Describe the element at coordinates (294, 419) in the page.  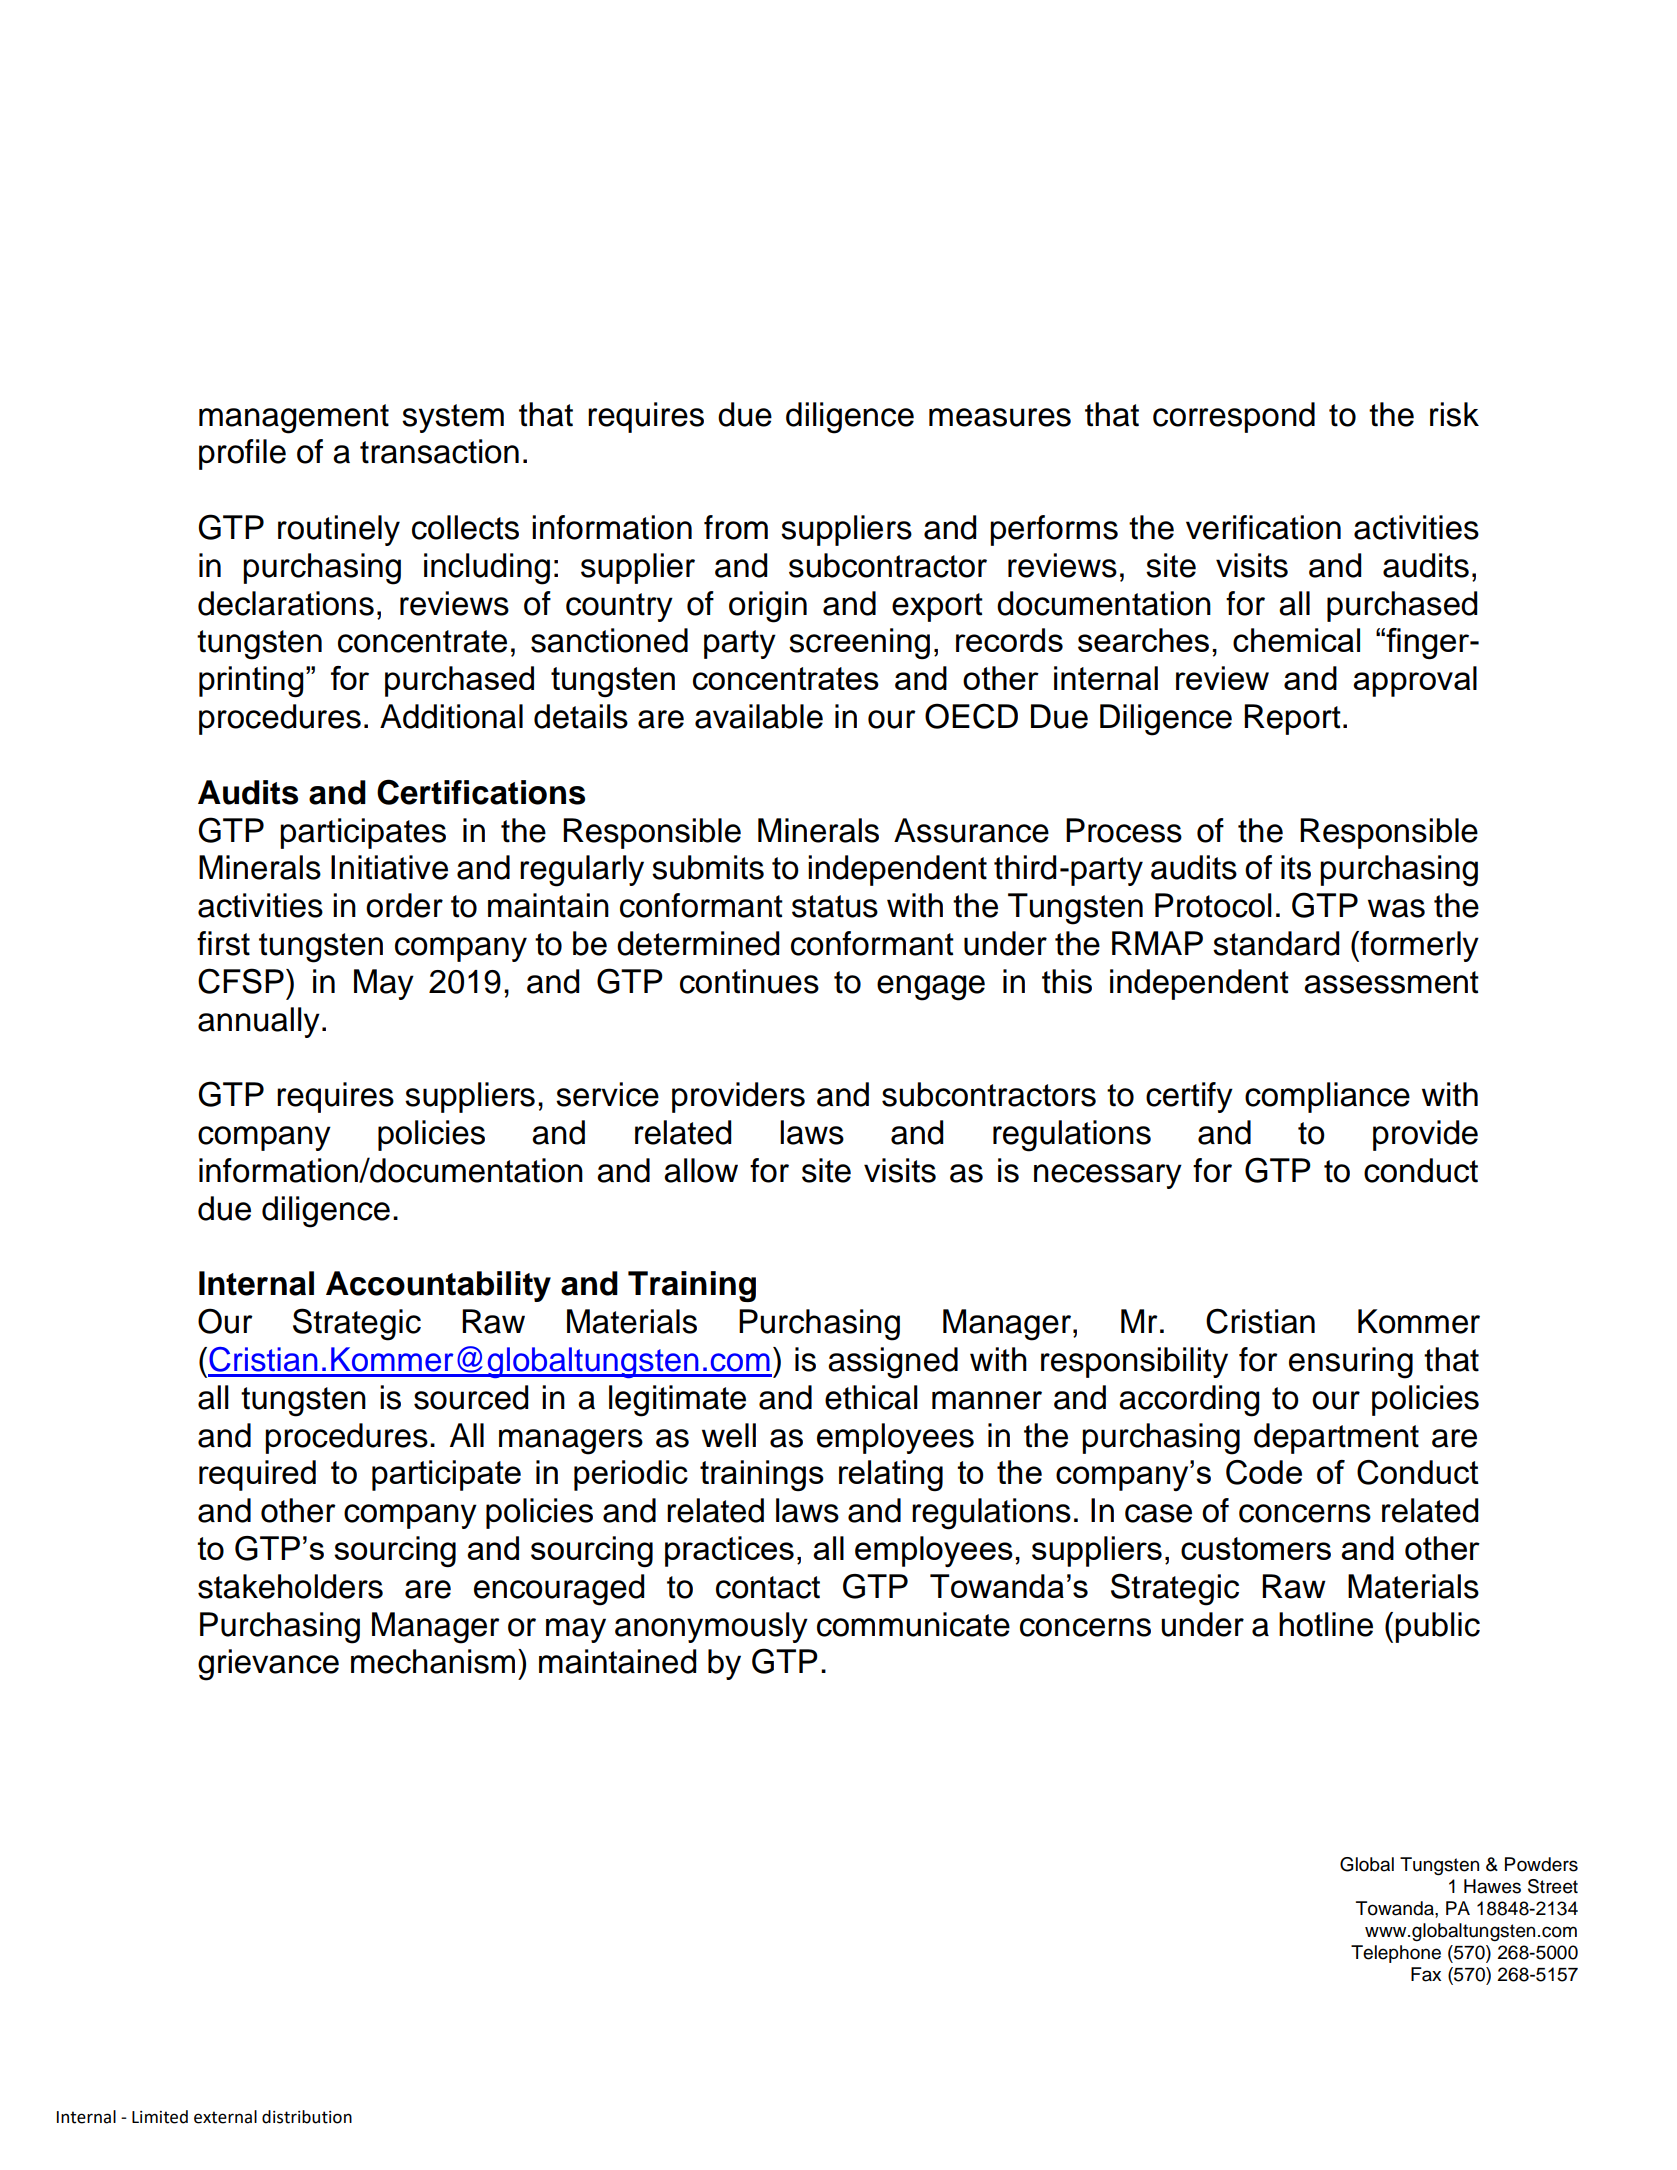
I see `management` at that location.
